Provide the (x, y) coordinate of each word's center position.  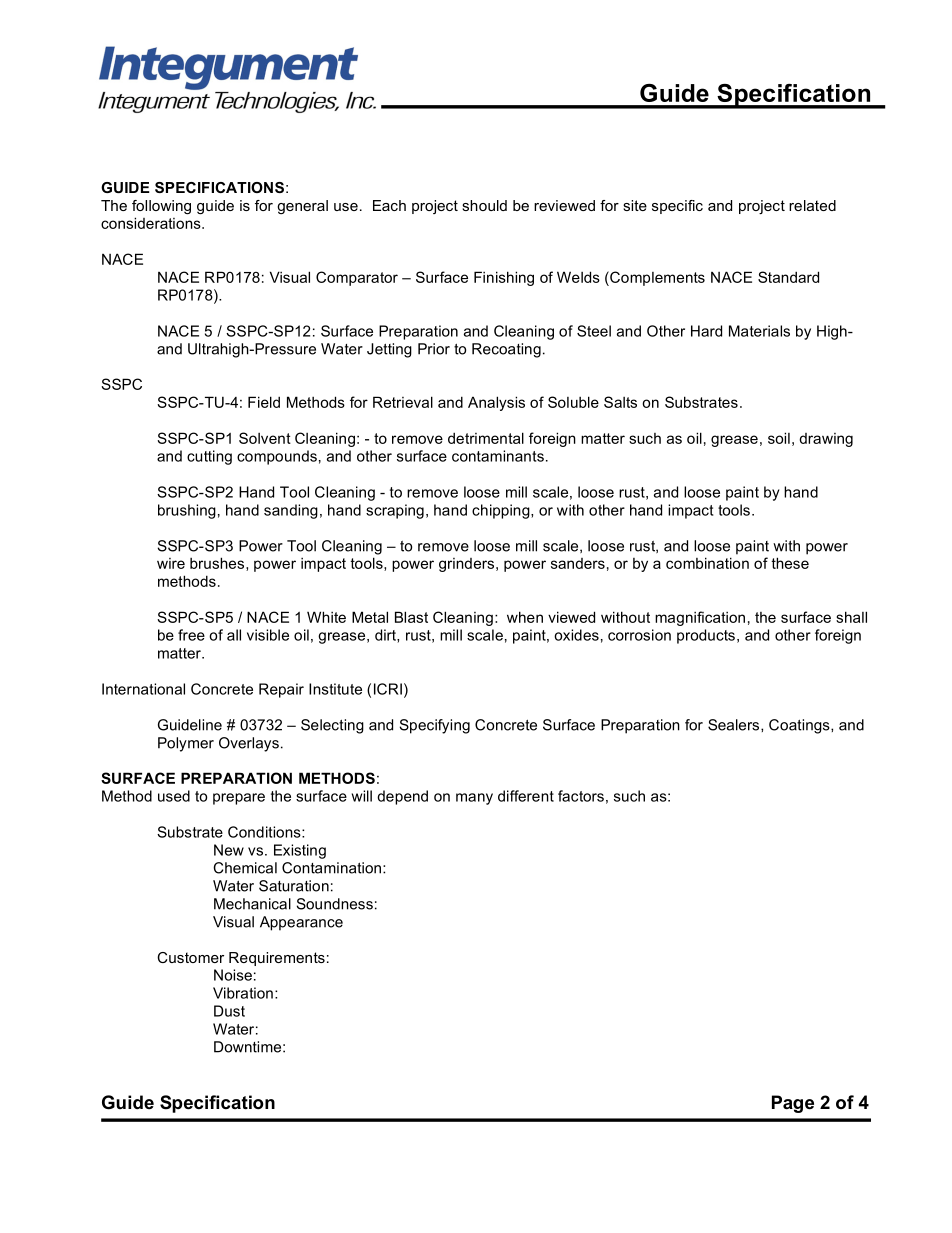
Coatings (800, 726)
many (474, 799)
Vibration (243, 993)
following (161, 207)
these (790, 563)
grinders (468, 565)
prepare (239, 799)
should (484, 205)
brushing (187, 511)
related (812, 205)
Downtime (247, 1047)
